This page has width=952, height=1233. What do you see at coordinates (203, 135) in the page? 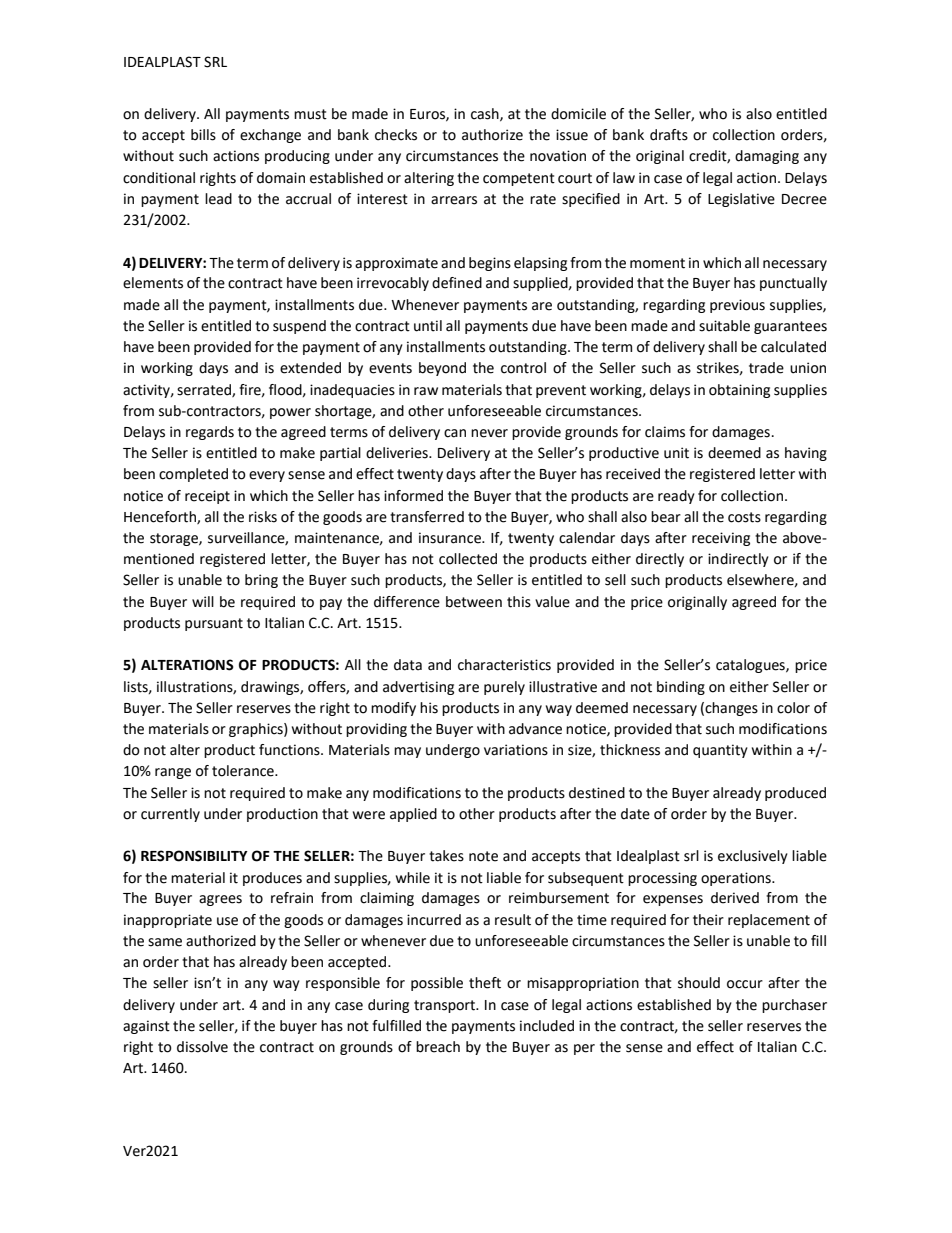
I see `bills` at bounding box center [203, 135].
